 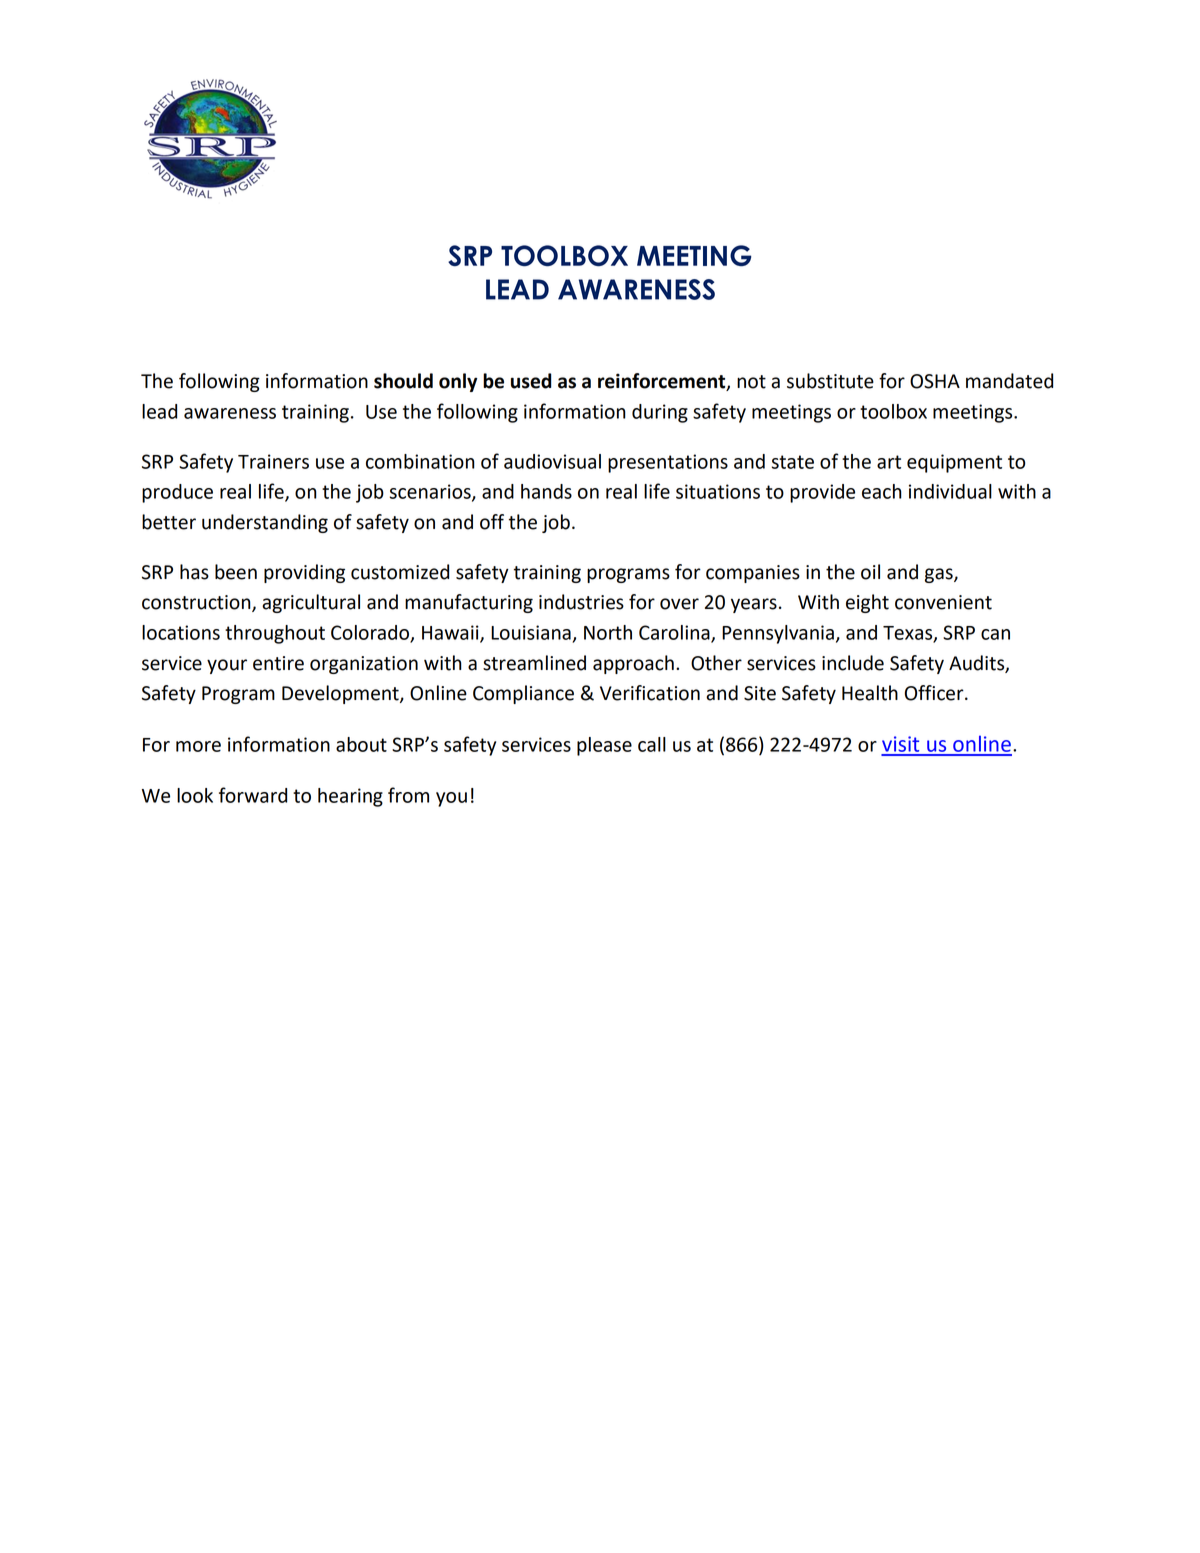 I want to click on Trainers, so click(x=273, y=461).
